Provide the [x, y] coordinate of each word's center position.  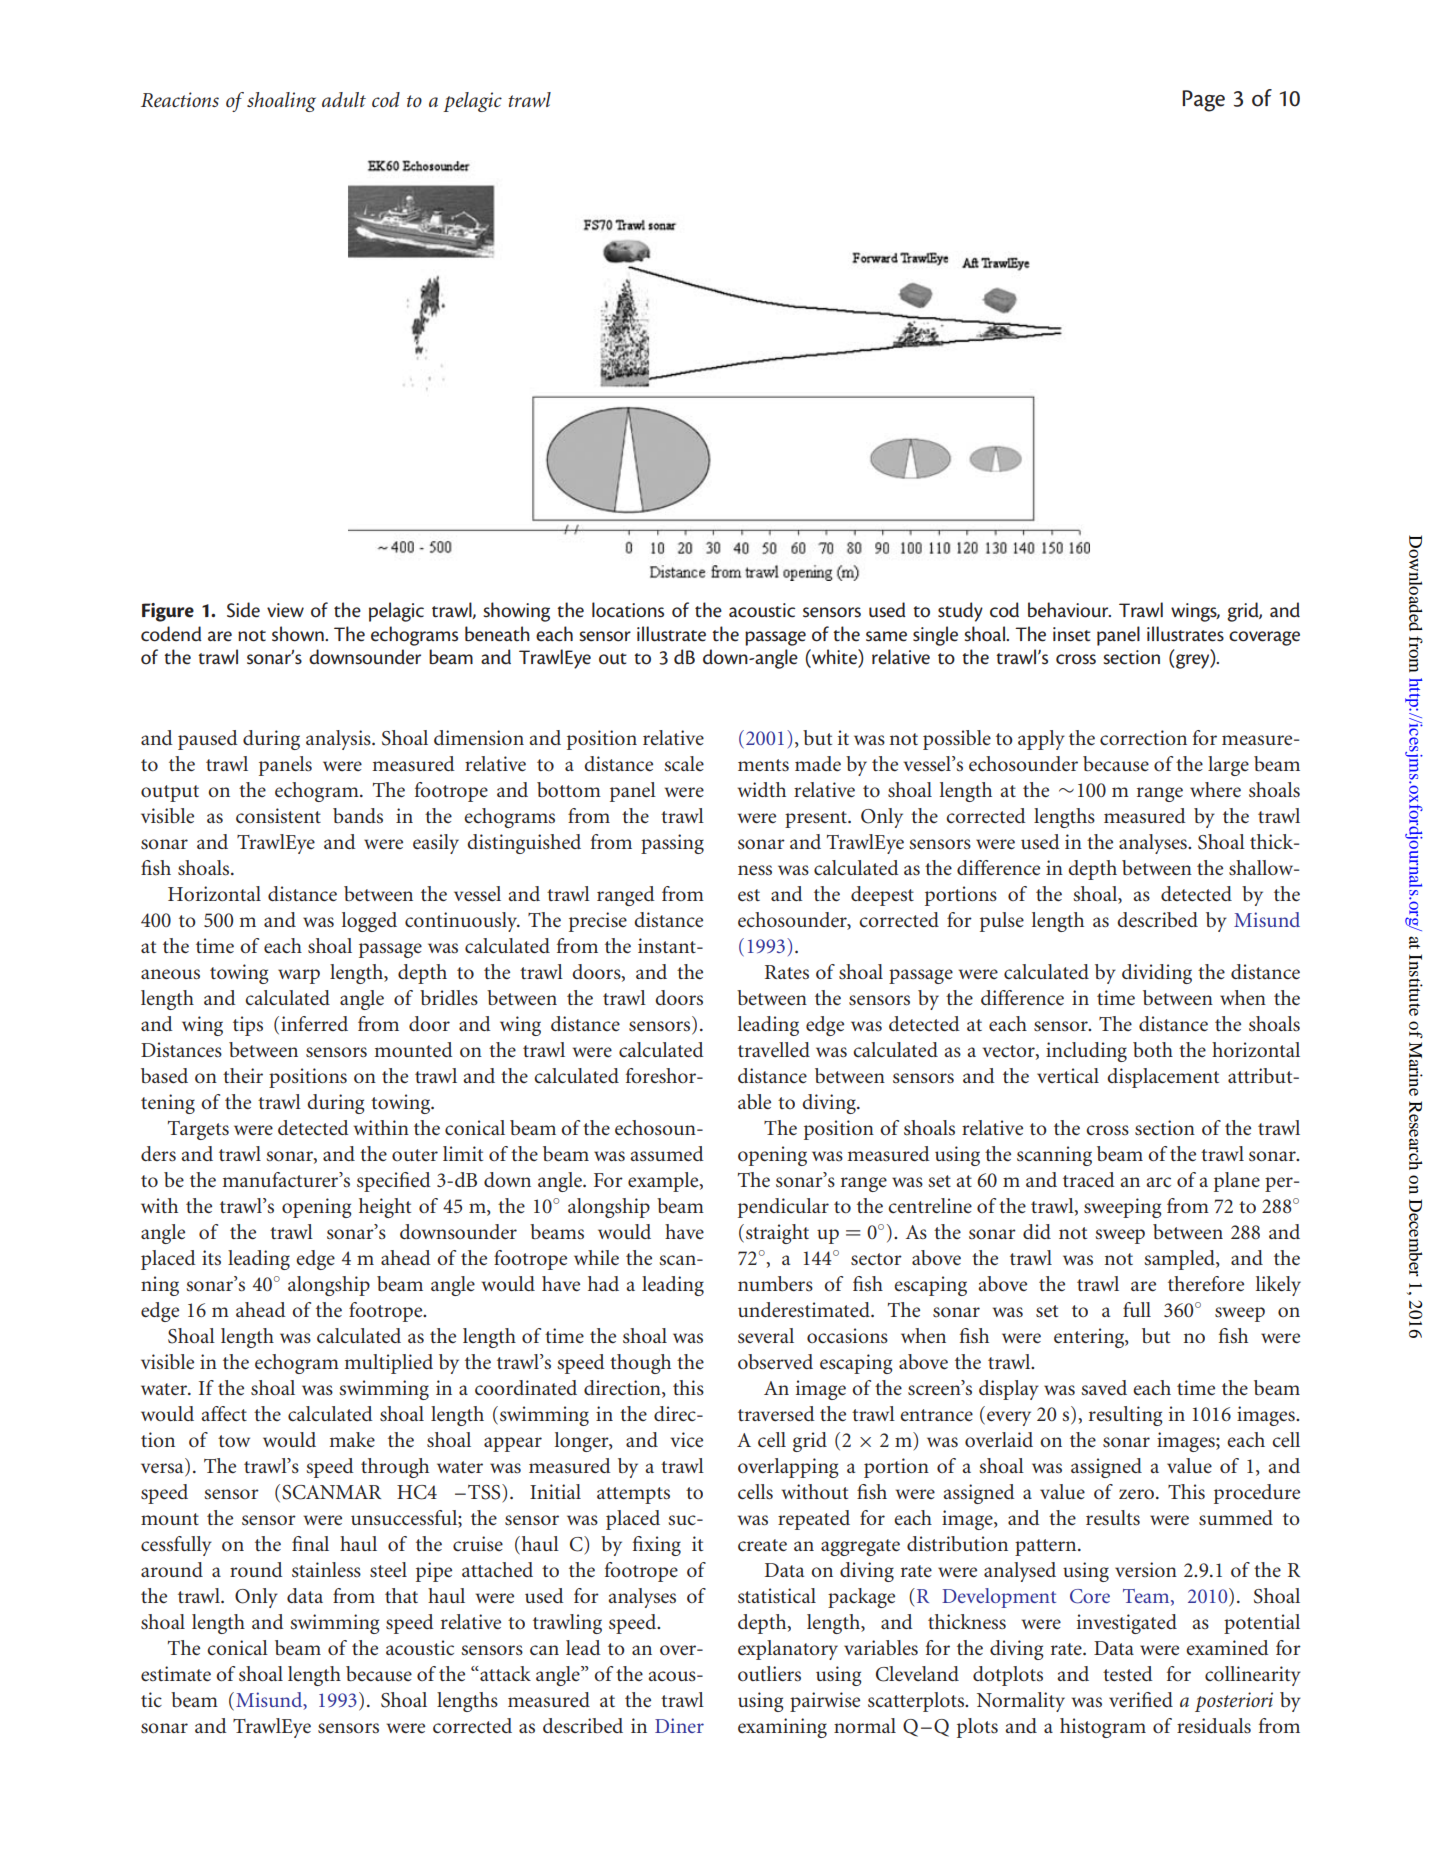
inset [1072, 634]
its [211, 1258]
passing [672, 844]
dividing [1157, 974]
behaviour [1069, 610]
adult [344, 99]
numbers [775, 1284]
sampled [1180, 1260]
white [834, 658]
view [285, 610]
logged [369, 922]
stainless [326, 1570]
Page [1203, 101]
